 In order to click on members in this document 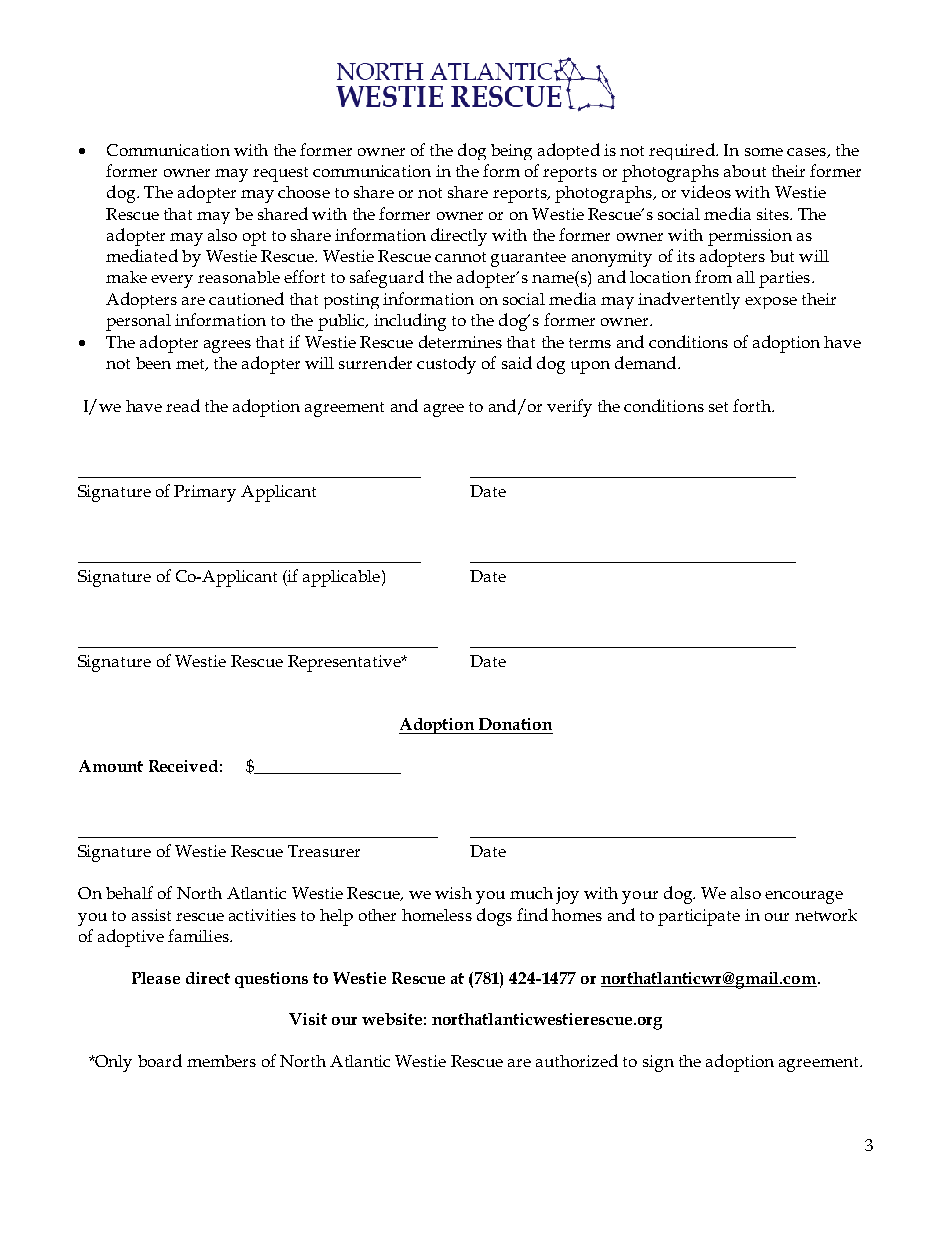, I will do `click(221, 1061)`.
